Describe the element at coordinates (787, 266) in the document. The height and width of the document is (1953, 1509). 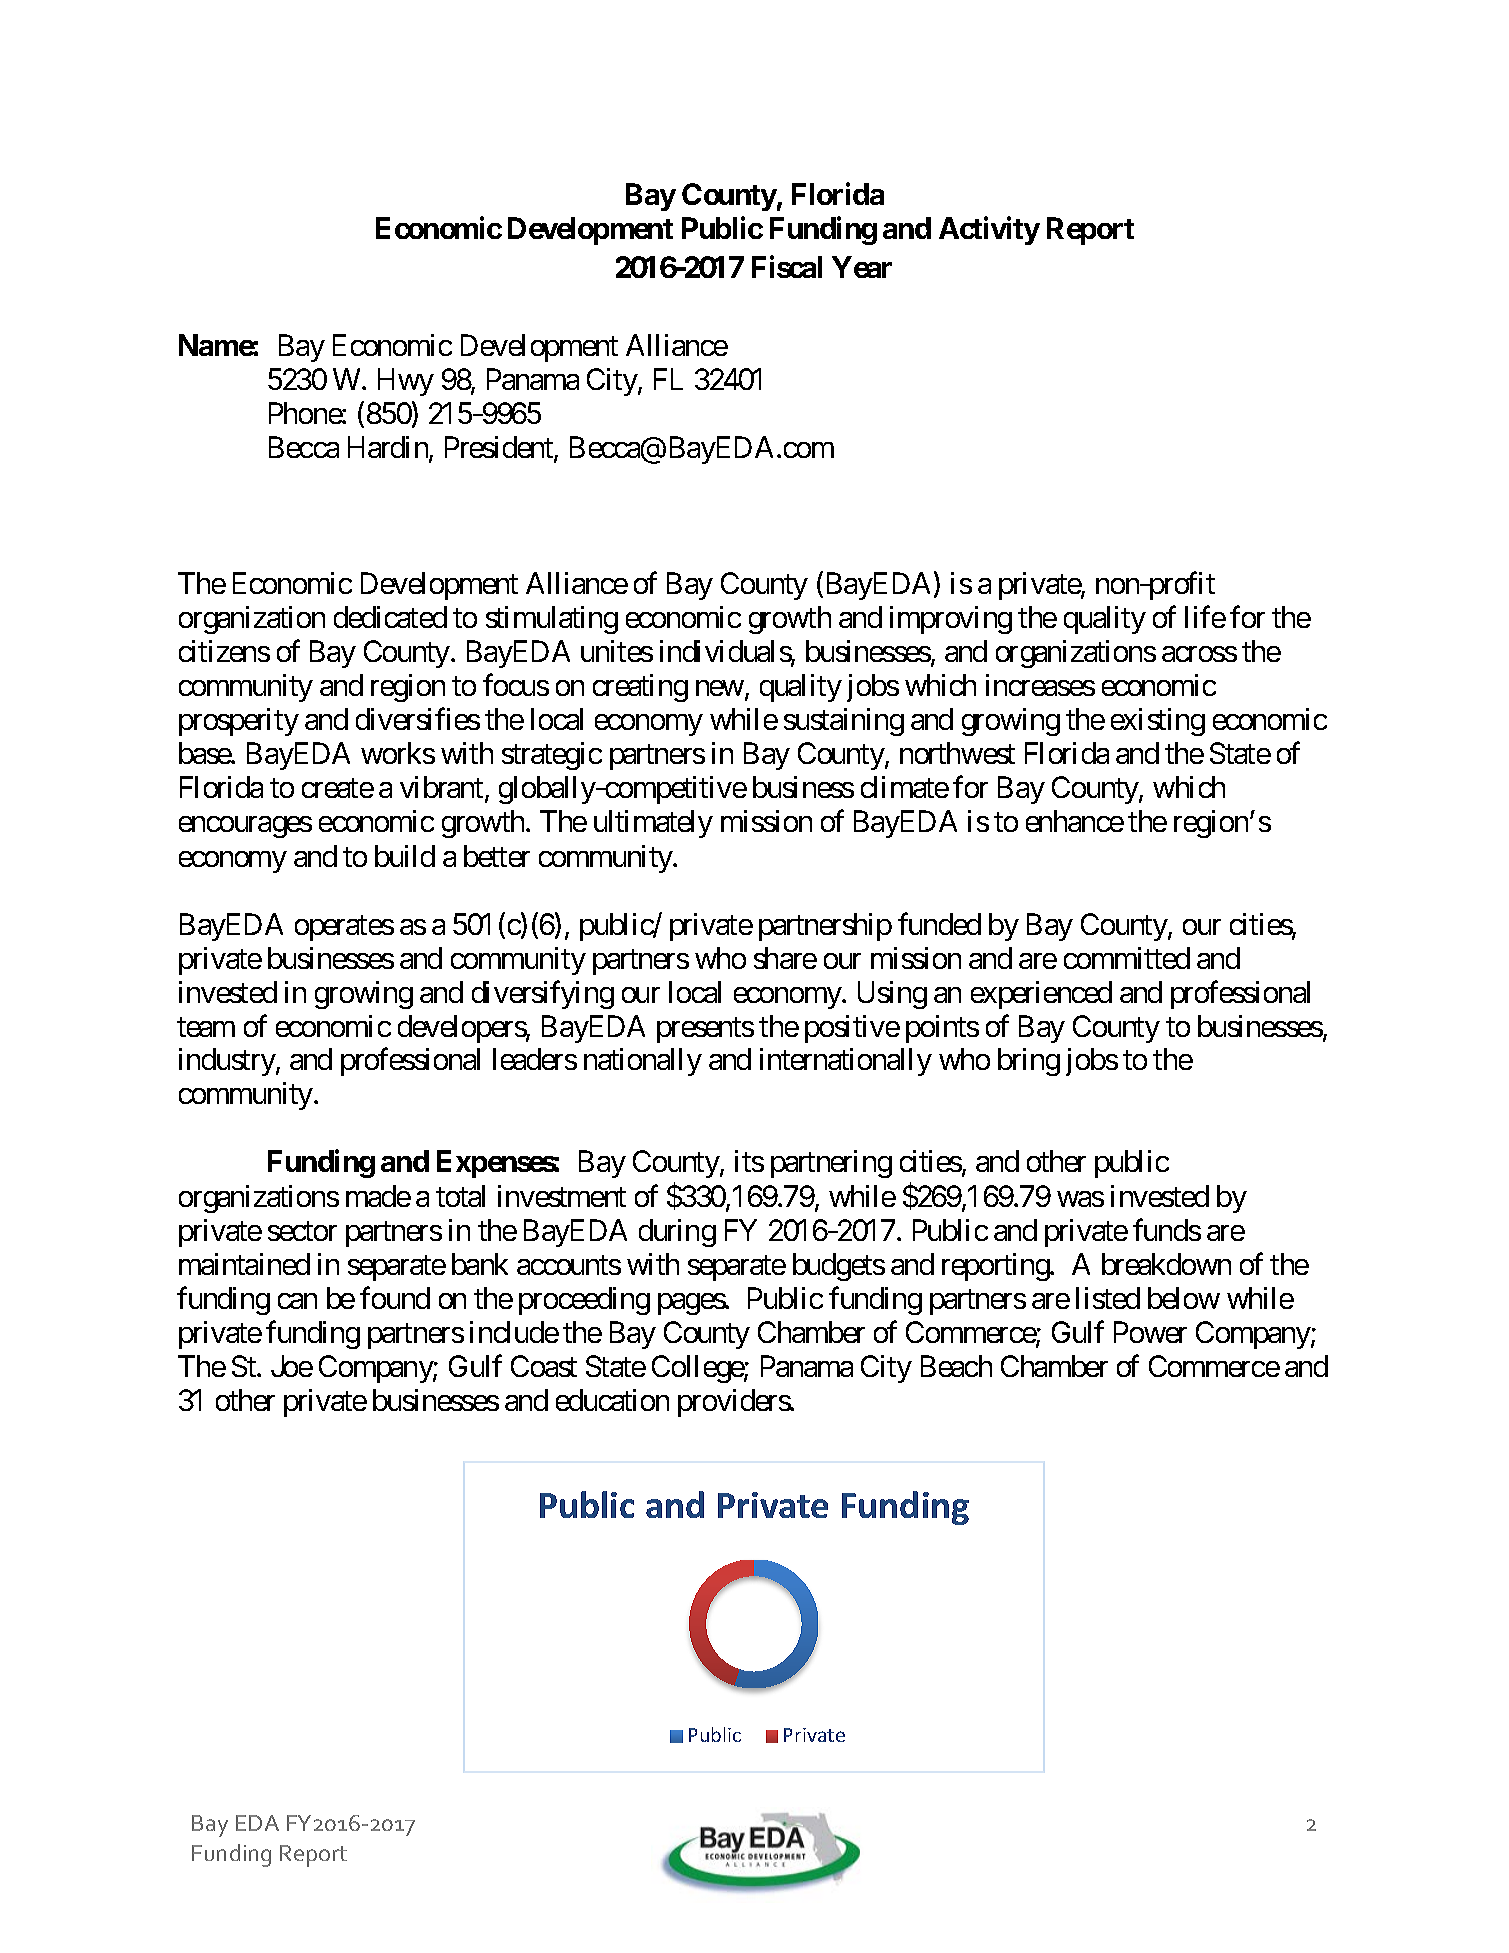
I see `Fiscal` at that location.
